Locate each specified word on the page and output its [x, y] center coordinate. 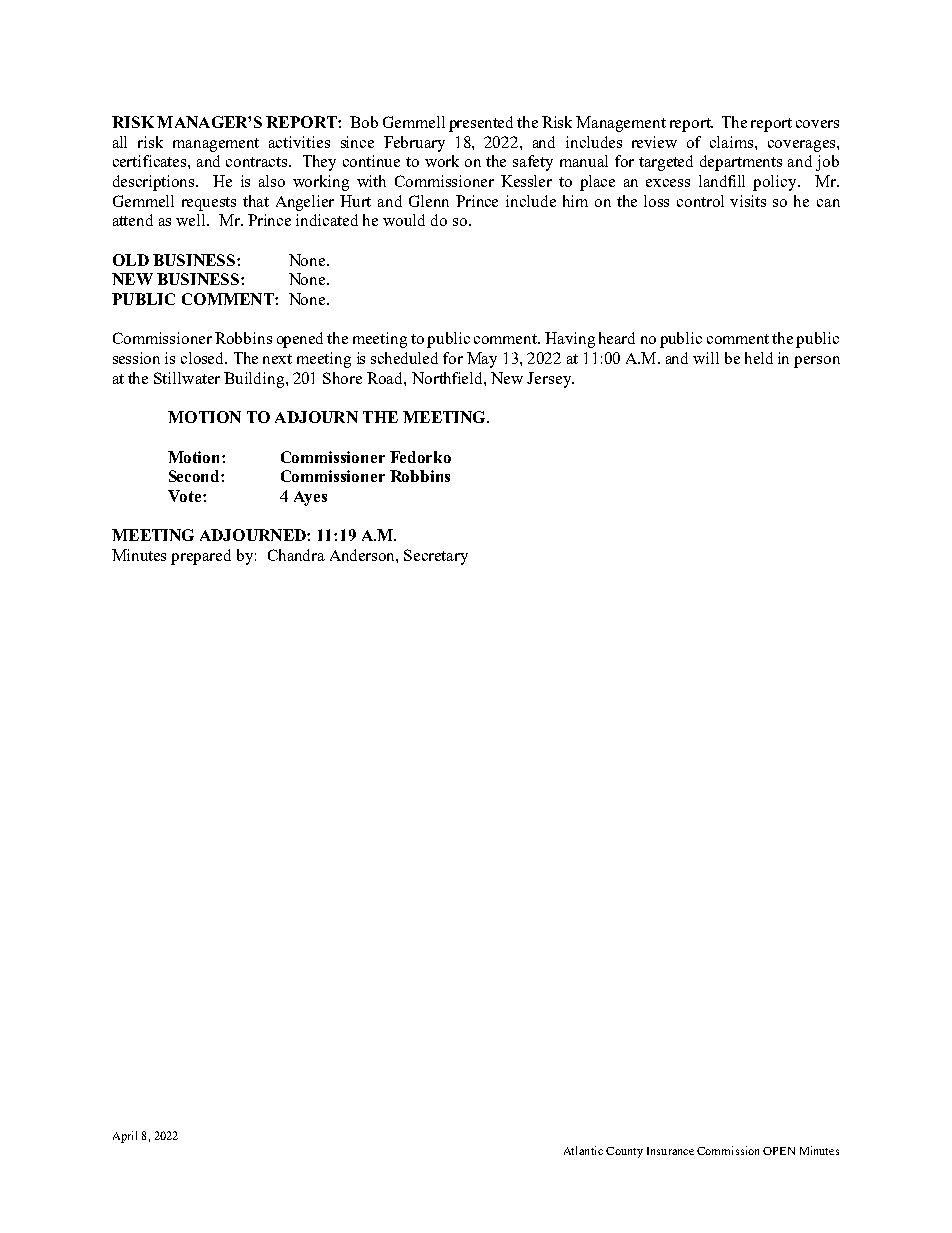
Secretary [436, 557]
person [817, 362]
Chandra [296, 555]
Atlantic [583, 1150]
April [125, 1137]
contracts [258, 162]
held [759, 358]
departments [741, 163]
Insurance [670, 1151]
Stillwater [187, 378]
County [624, 1152]
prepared [201, 557]
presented [481, 124]
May [482, 360]
